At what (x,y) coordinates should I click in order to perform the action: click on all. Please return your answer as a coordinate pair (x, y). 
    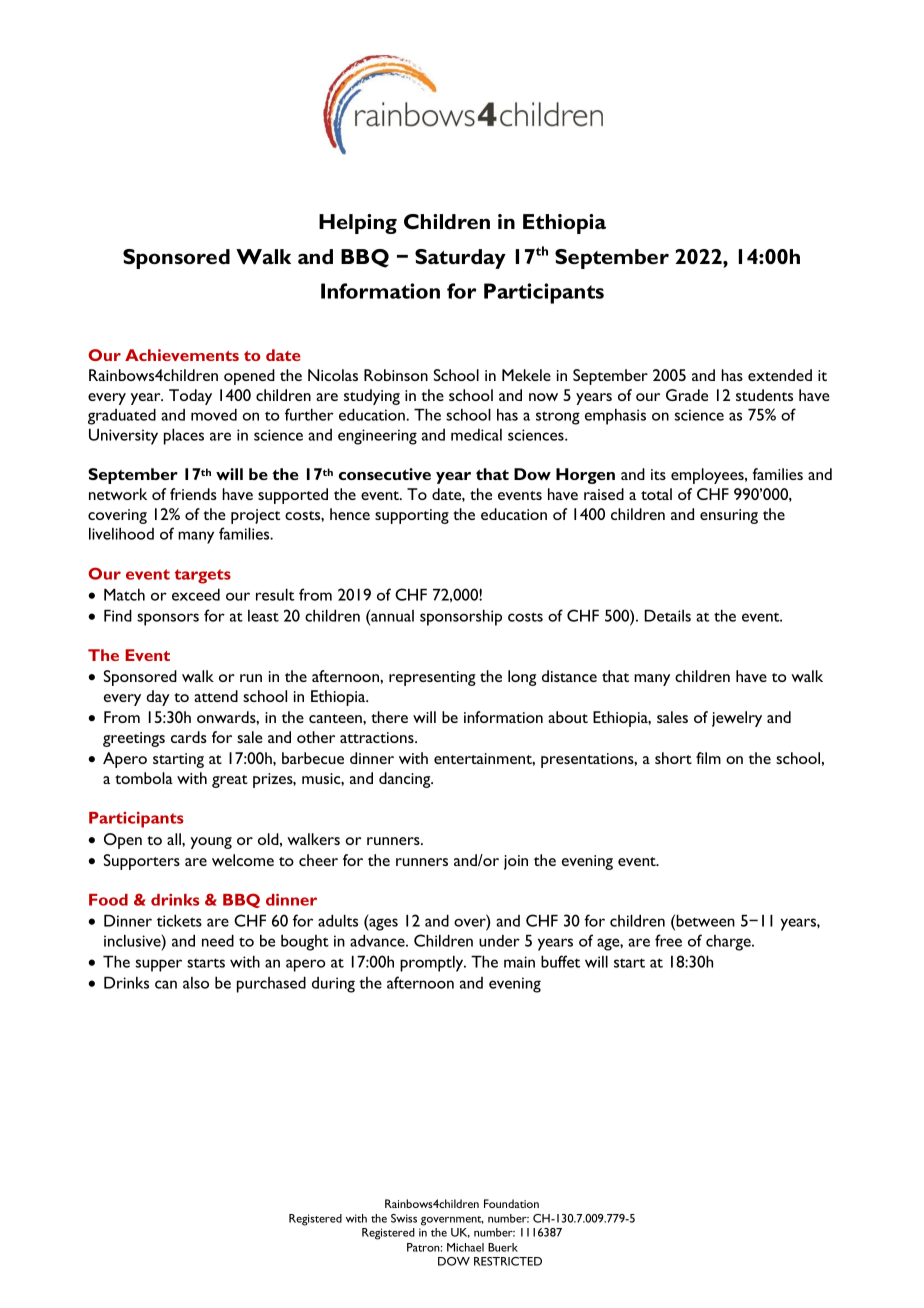
    Looking at the image, I should click on (175, 839).
